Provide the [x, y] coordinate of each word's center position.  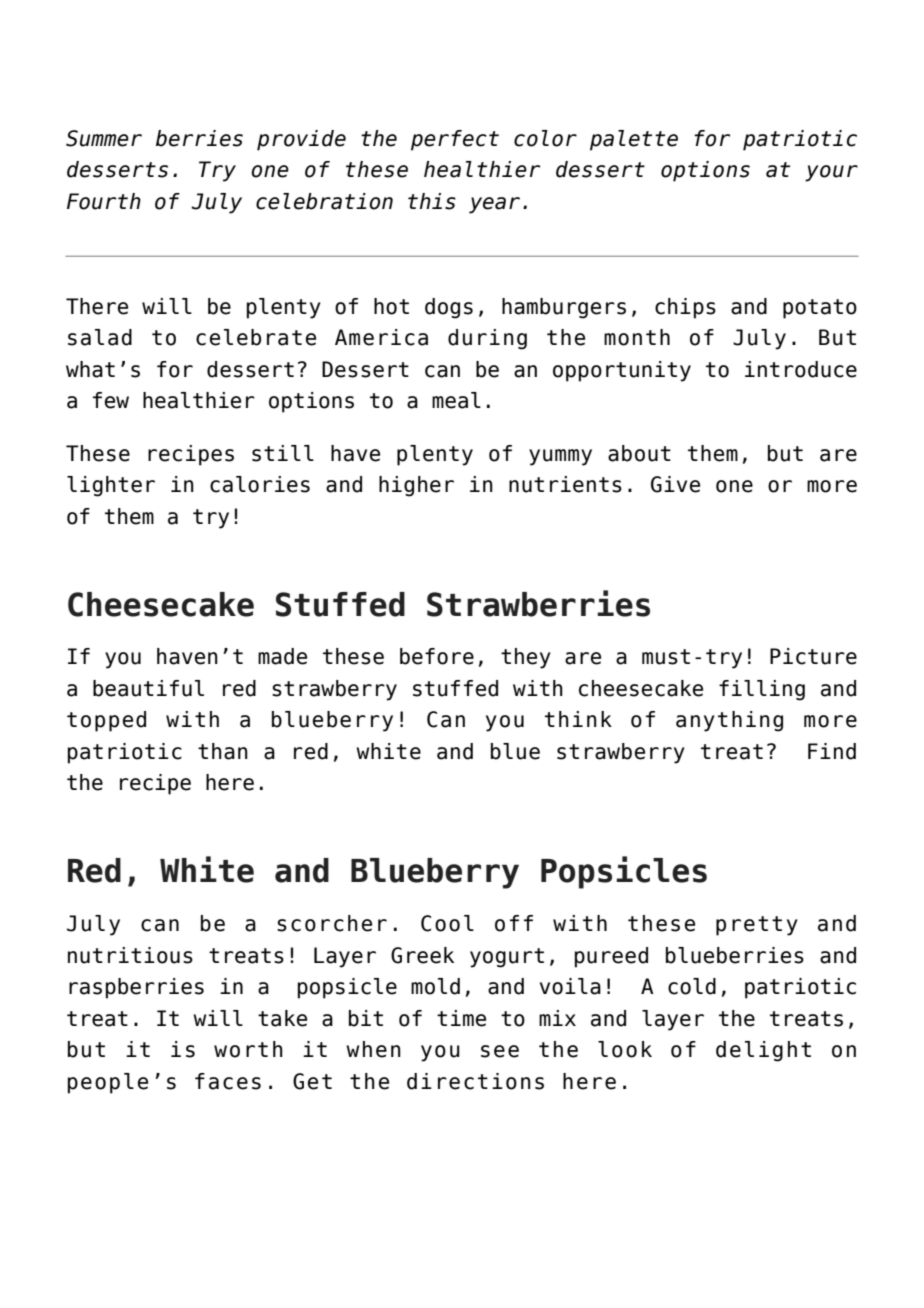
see [500, 1051]
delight [763, 1051]
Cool [447, 923]
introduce [801, 369]
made [282, 656]
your [831, 173]
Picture [813, 656]
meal [456, 400]
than [223, 751]
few [111, 400]
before [437, 656]
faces [228, 1081]
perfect [455, 140]
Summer [104, 138]
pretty [757, 926]
